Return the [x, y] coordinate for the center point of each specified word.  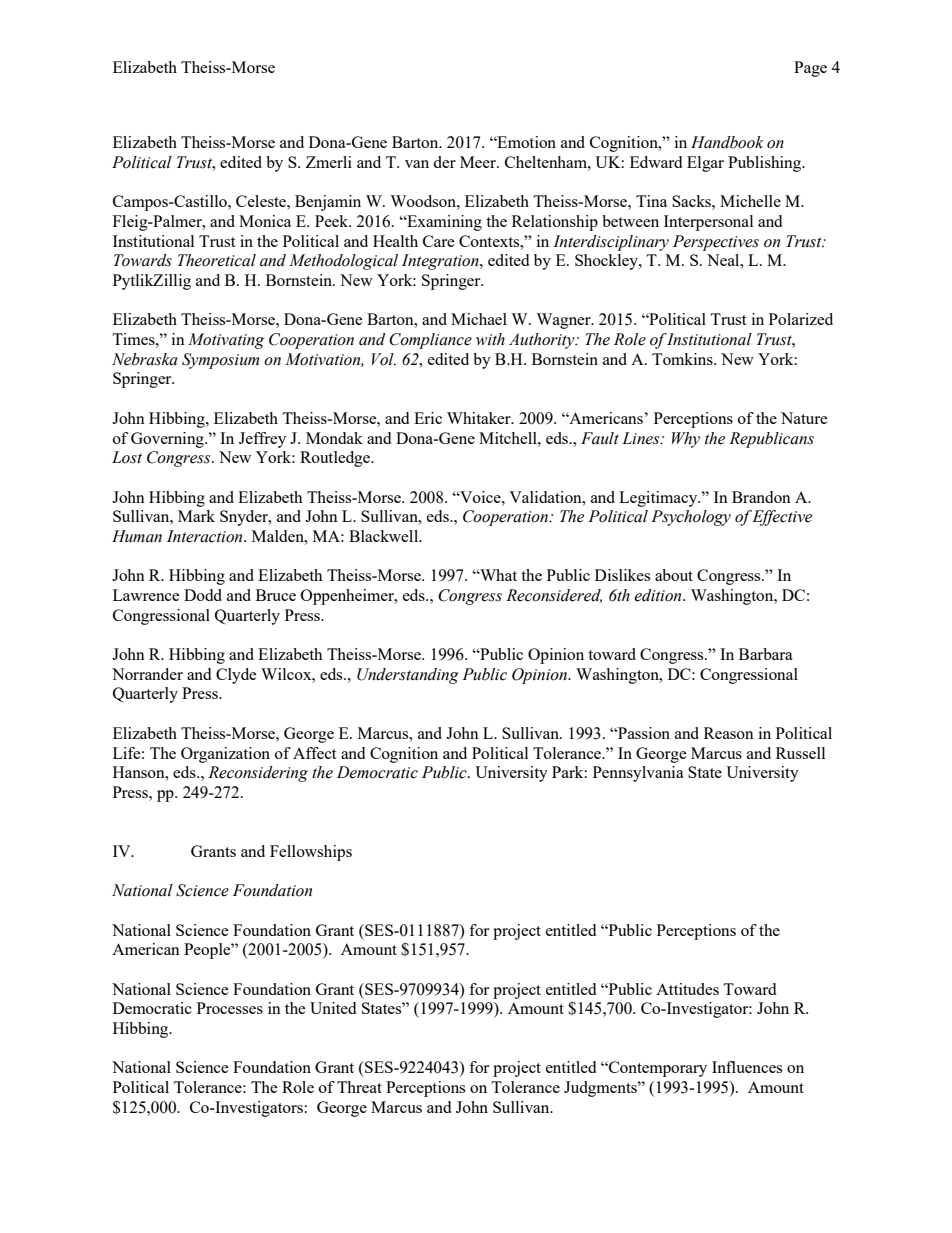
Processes [230, 1008]
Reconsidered [554, 596]
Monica [265, 221]
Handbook [727, 142]
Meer [479, 162]
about [674, 575]
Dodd [203, 595]
